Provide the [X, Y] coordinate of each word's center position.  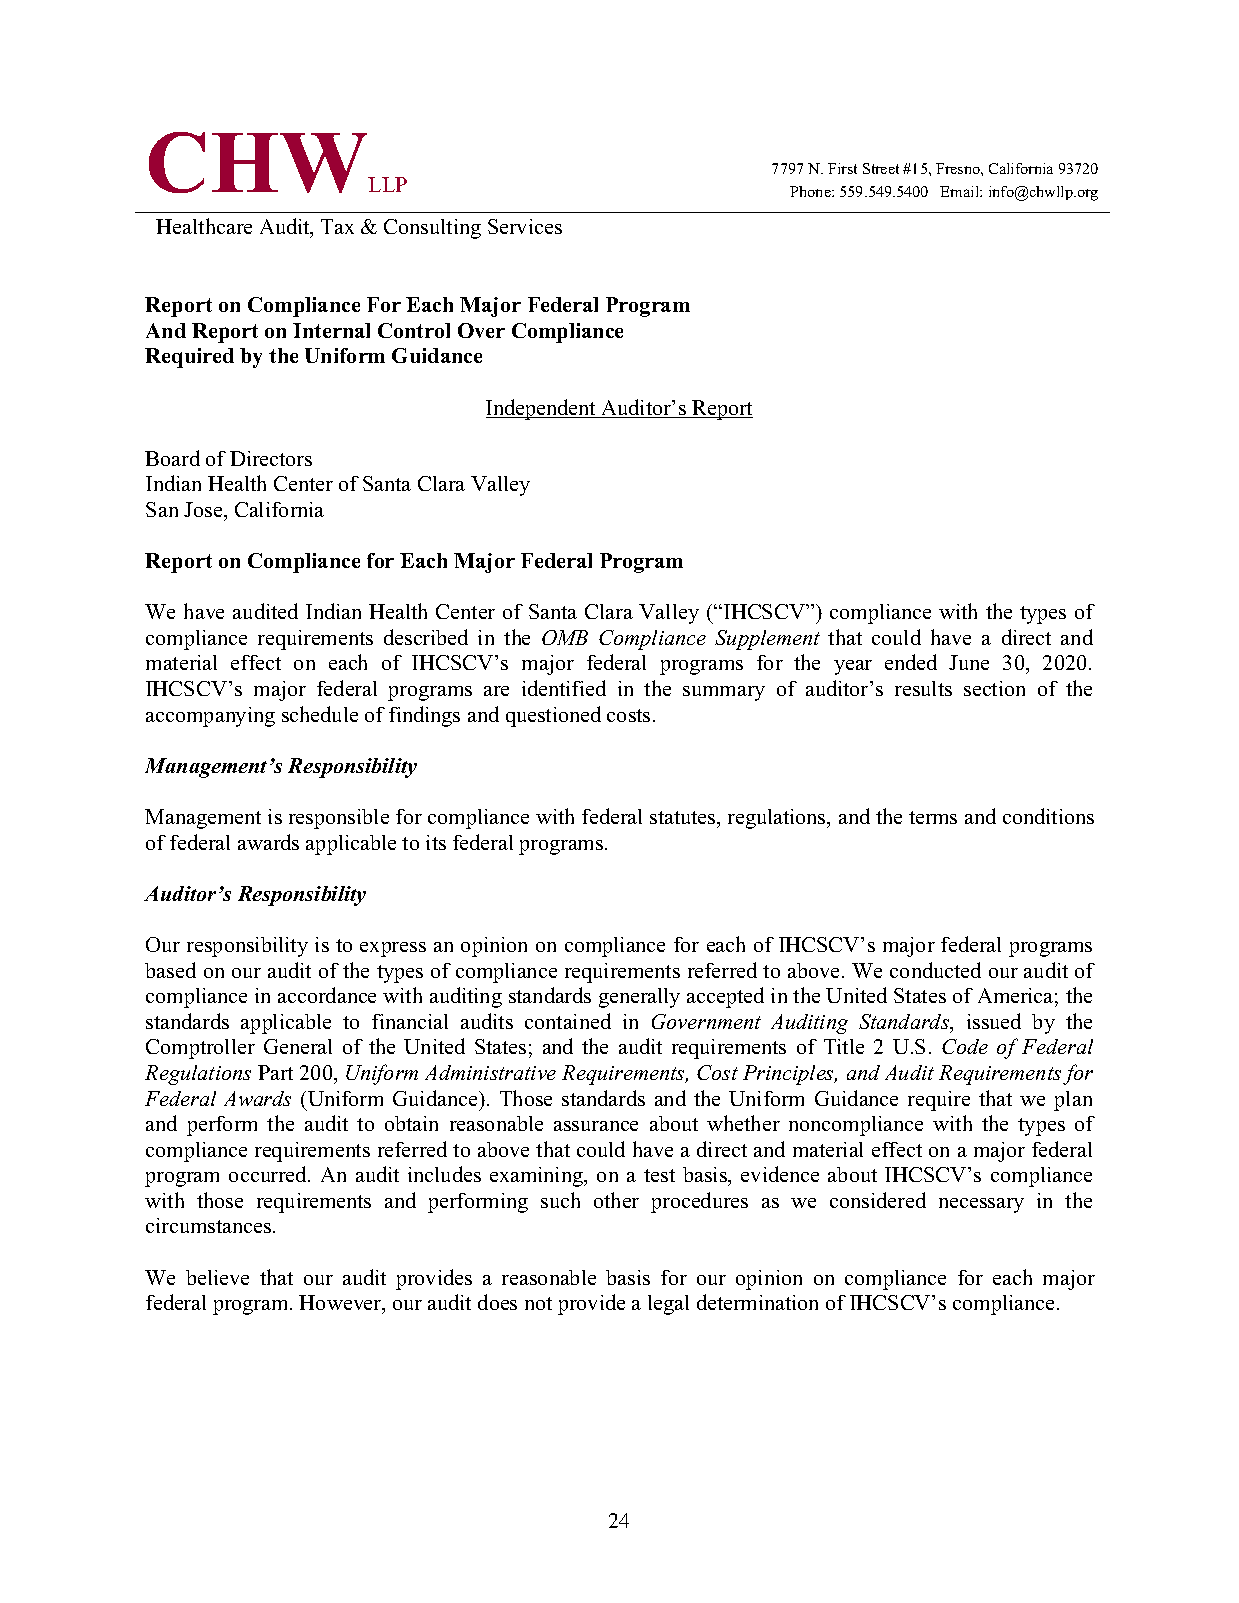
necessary [981, 1205]
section [994, 688]
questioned [553, 716]
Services [525, 226]
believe [217, 1277]
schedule [320, 714]
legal [668, 1305]
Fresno [959, 168]
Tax [337, 226]
